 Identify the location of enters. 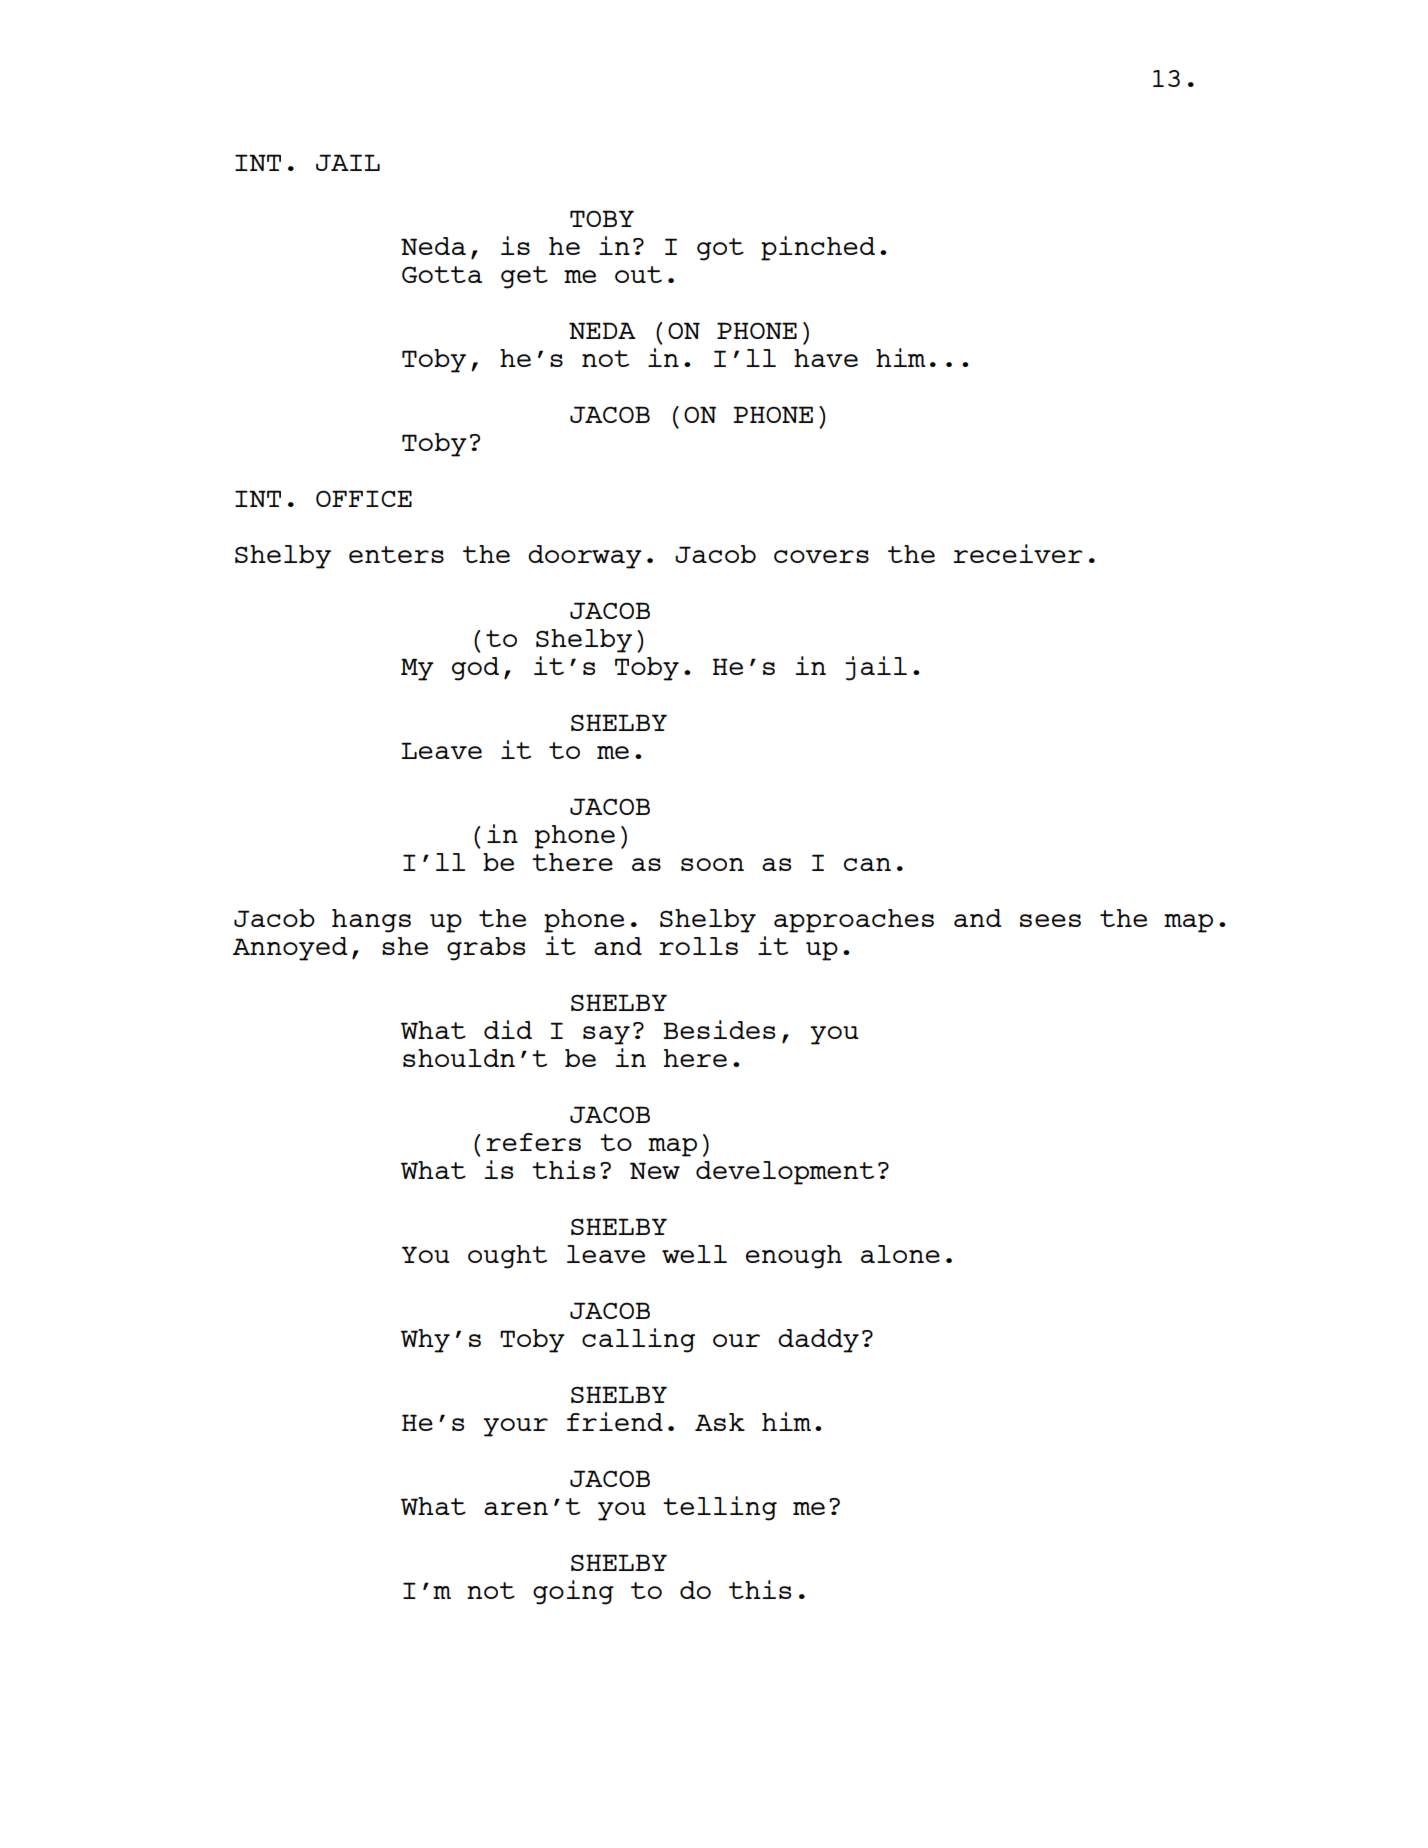
(396, 554).
